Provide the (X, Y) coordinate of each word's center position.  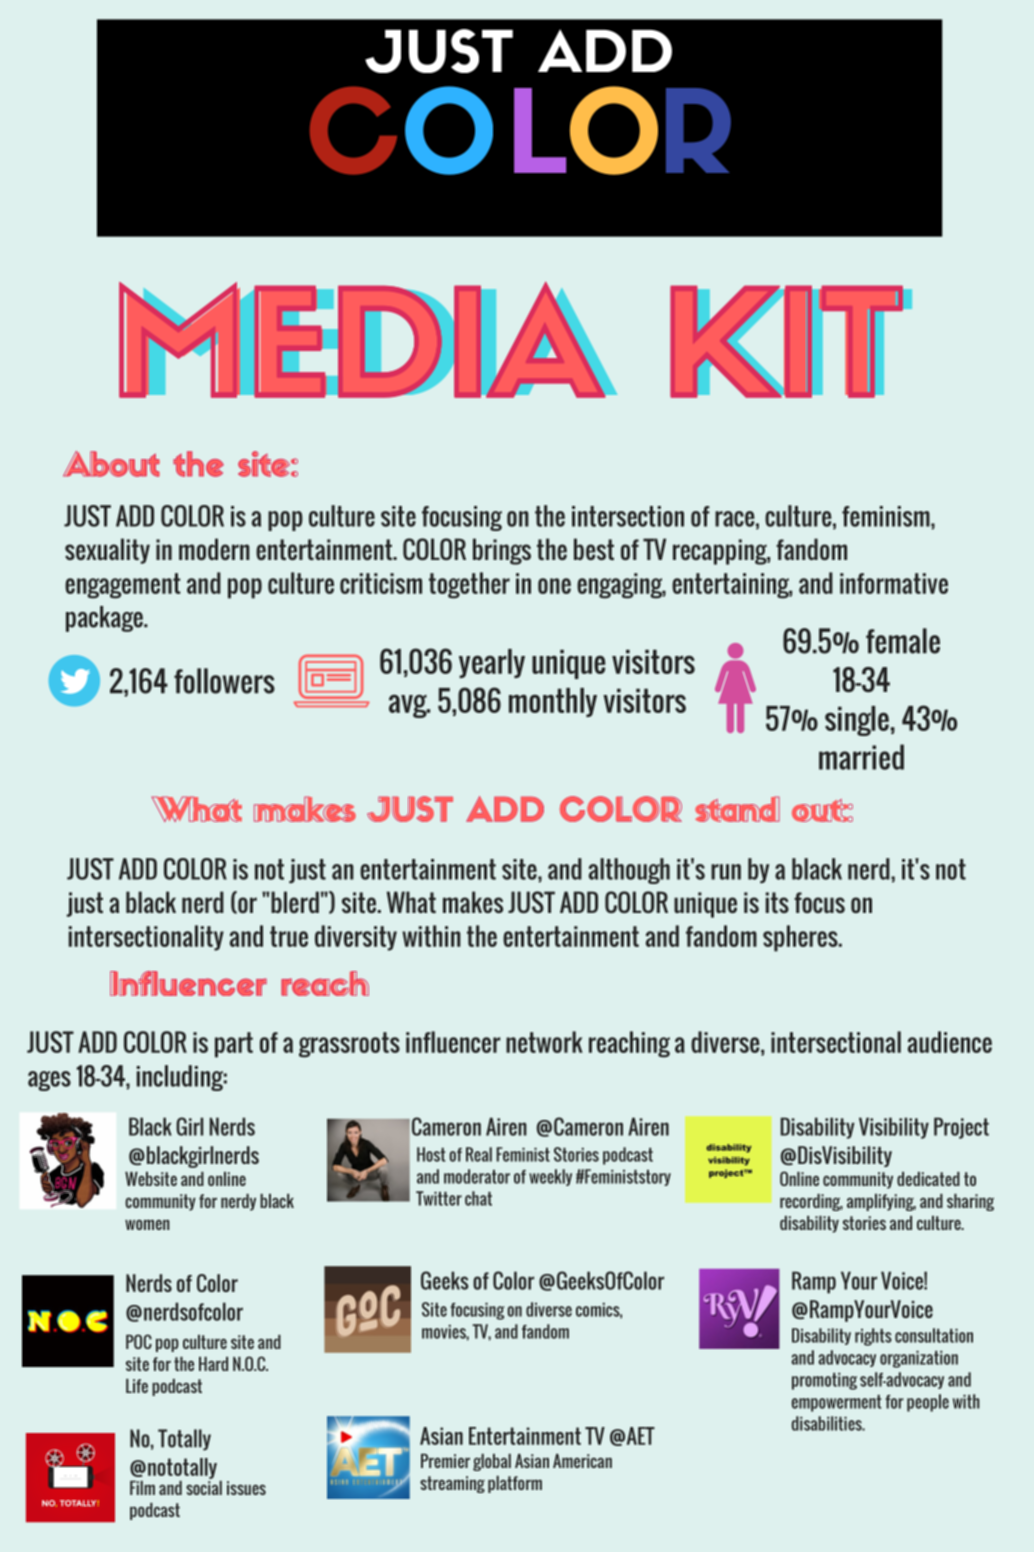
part (234, 1045)
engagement (123, 586)
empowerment (837, 1403)
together (469, 585)
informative (894, 583)
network (544, 1042)
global (492, 1462)
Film (142, 1488)
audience (950, 1042)
